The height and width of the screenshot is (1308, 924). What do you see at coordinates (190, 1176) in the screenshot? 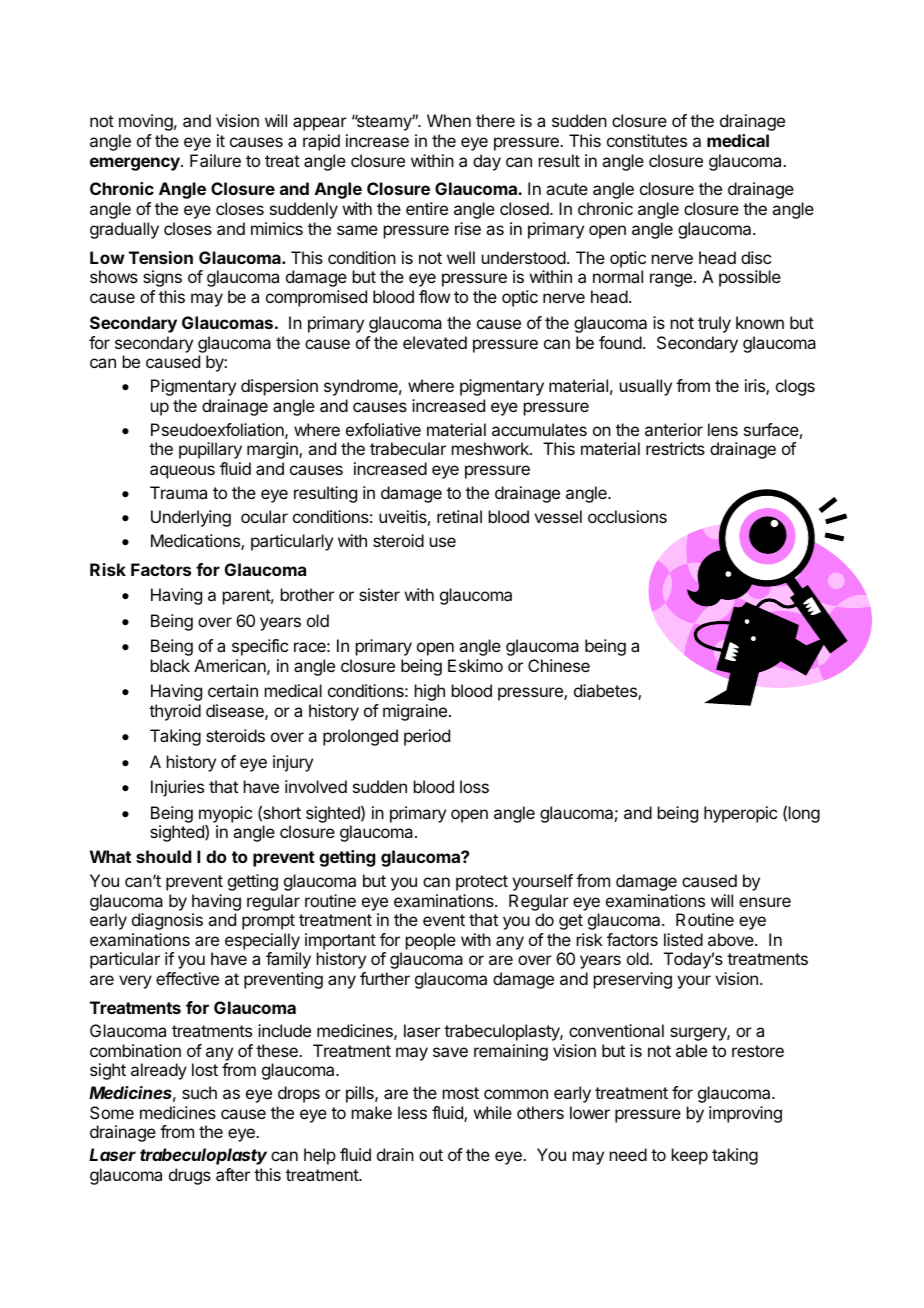
I see `drugs` at bounding box center [190, 1176].
